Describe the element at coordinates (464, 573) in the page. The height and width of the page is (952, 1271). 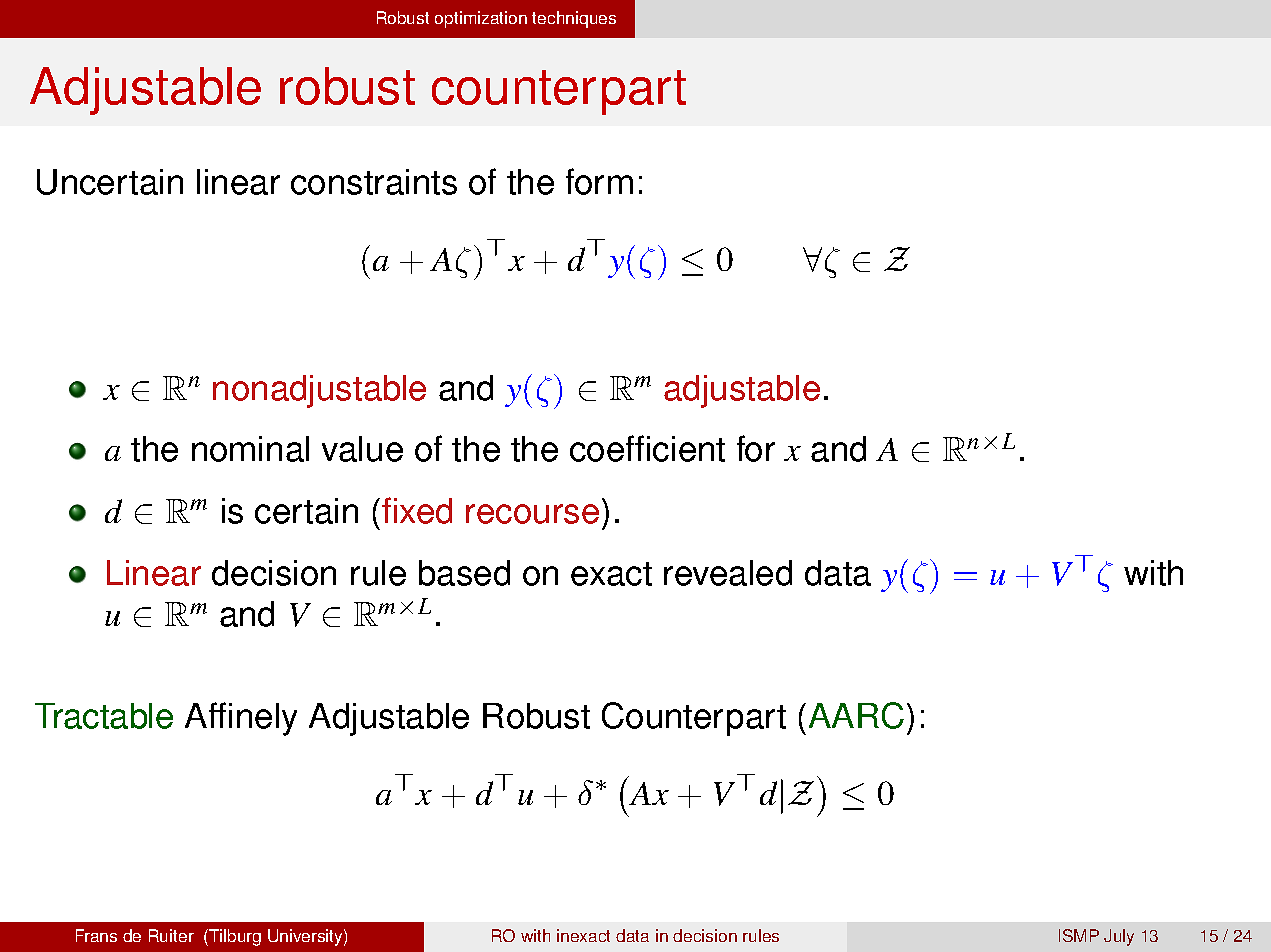
I see `based` at that location.
